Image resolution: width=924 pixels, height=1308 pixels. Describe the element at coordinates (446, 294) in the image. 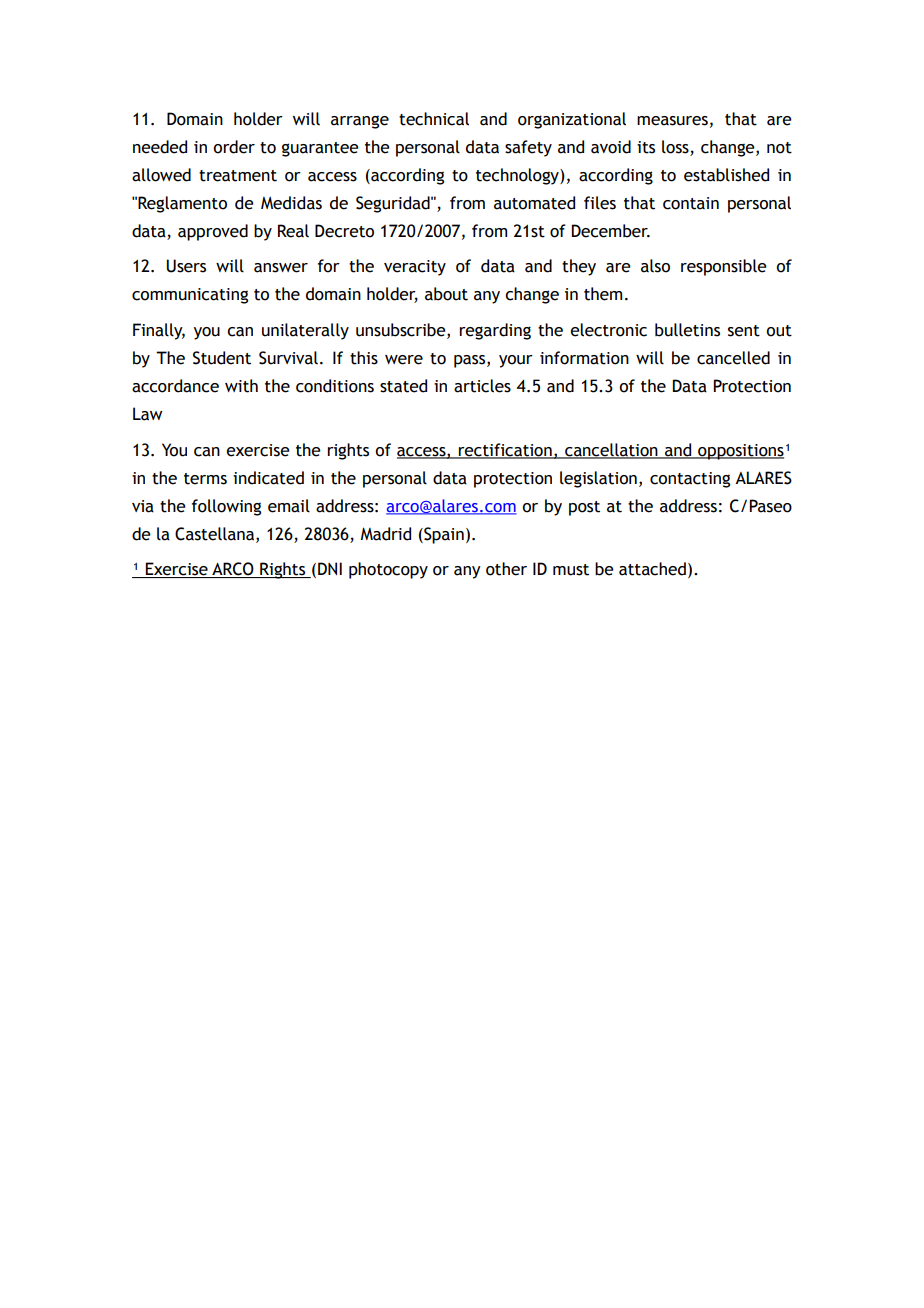

I see `about` at that location.
